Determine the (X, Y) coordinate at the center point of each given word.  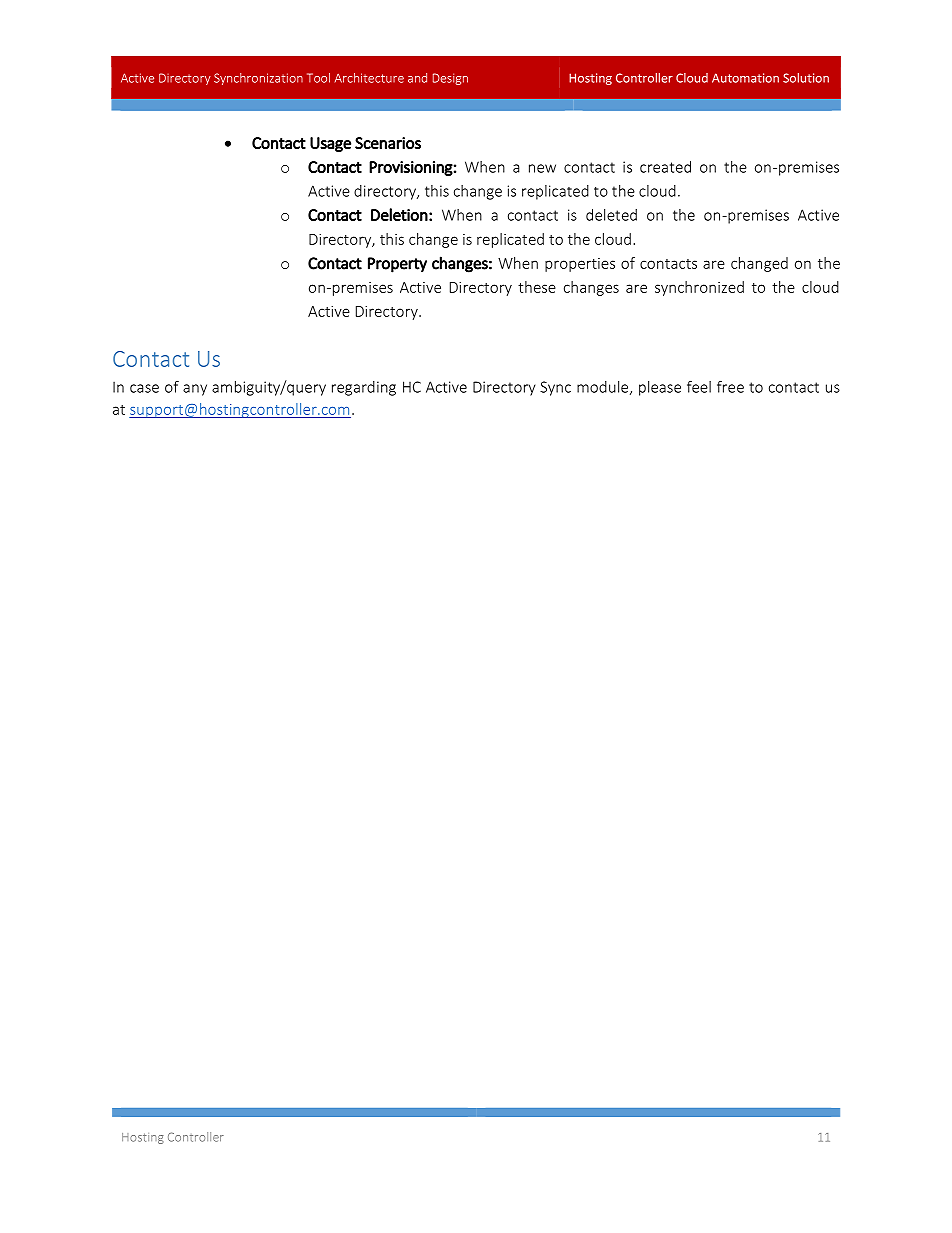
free (730, 387)
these (537, 287)
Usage (330, 144)
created (665, 167)
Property (397, 265)
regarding (364, 388)
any (195, 390)
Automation (745, 78)
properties (580, 265)
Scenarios (388, 143)
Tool (318, 78)
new (542, 168)
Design (450, 79)
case (144, 388)
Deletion (399, 214)
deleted (611, 215)
